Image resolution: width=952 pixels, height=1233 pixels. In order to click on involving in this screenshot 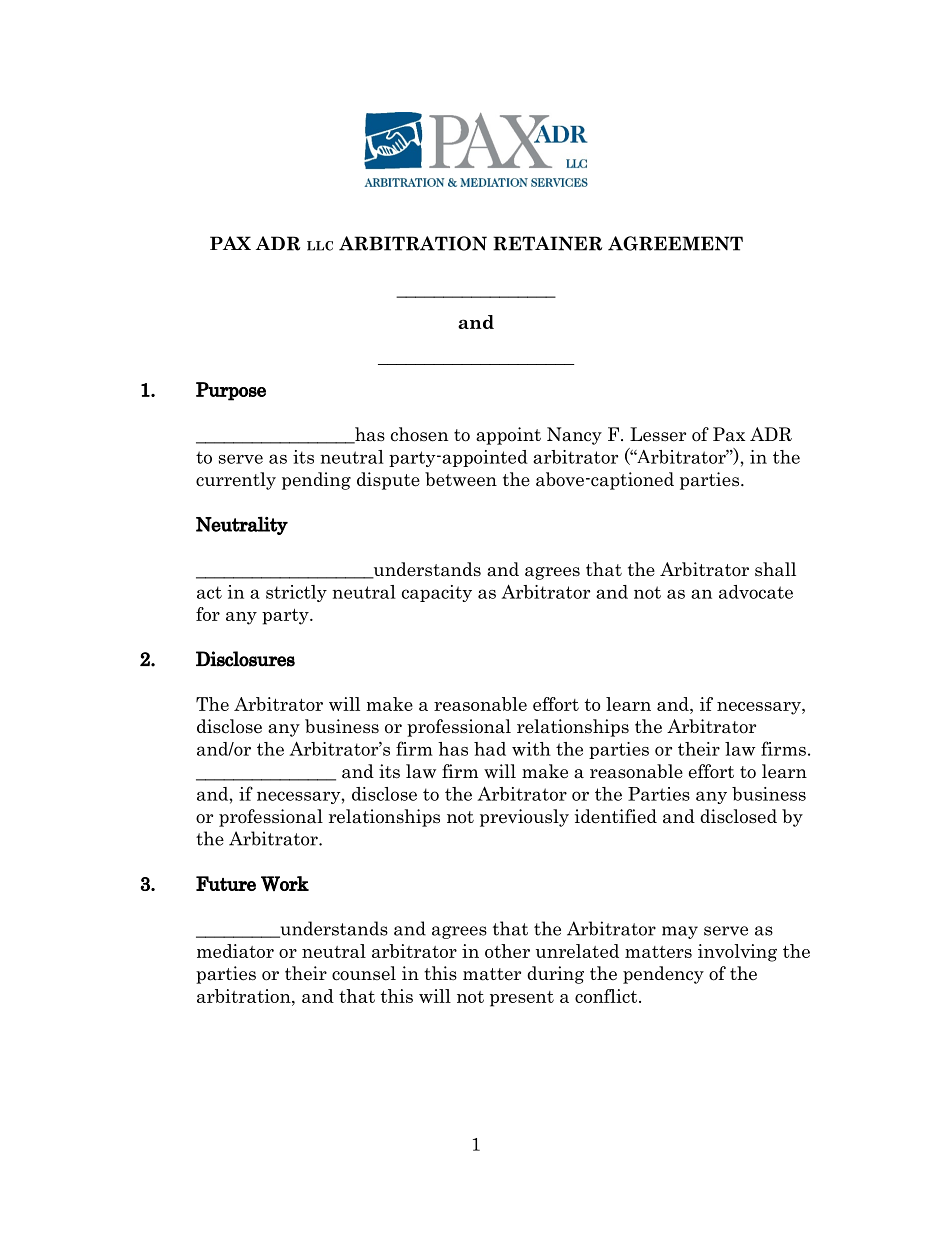, I will do `click(737, 953)`.
